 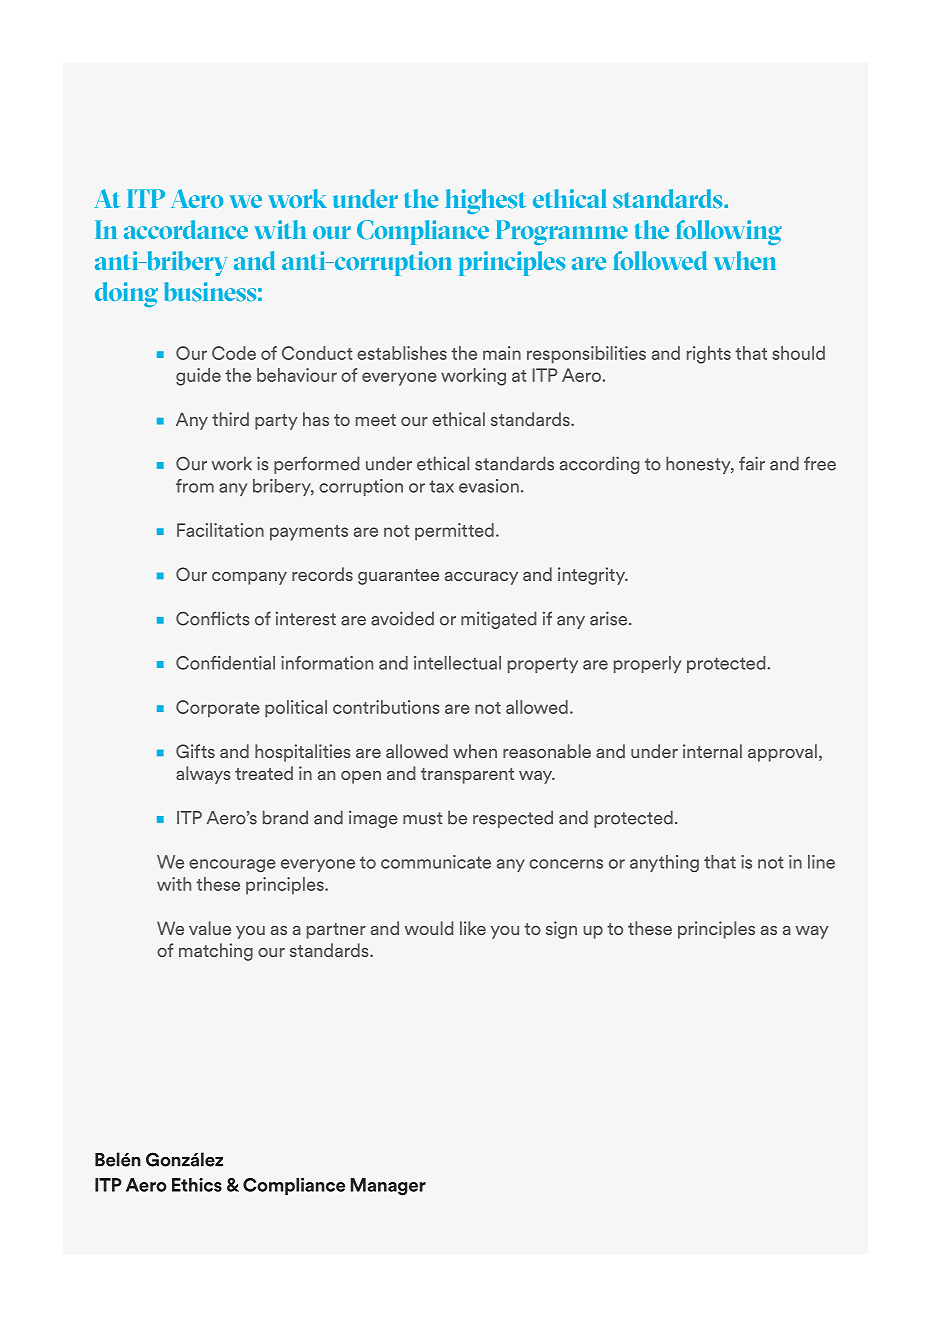 What do you see at coordinates (485, 201) in the page?
I see `highest` at bounding box center [485, 201].
